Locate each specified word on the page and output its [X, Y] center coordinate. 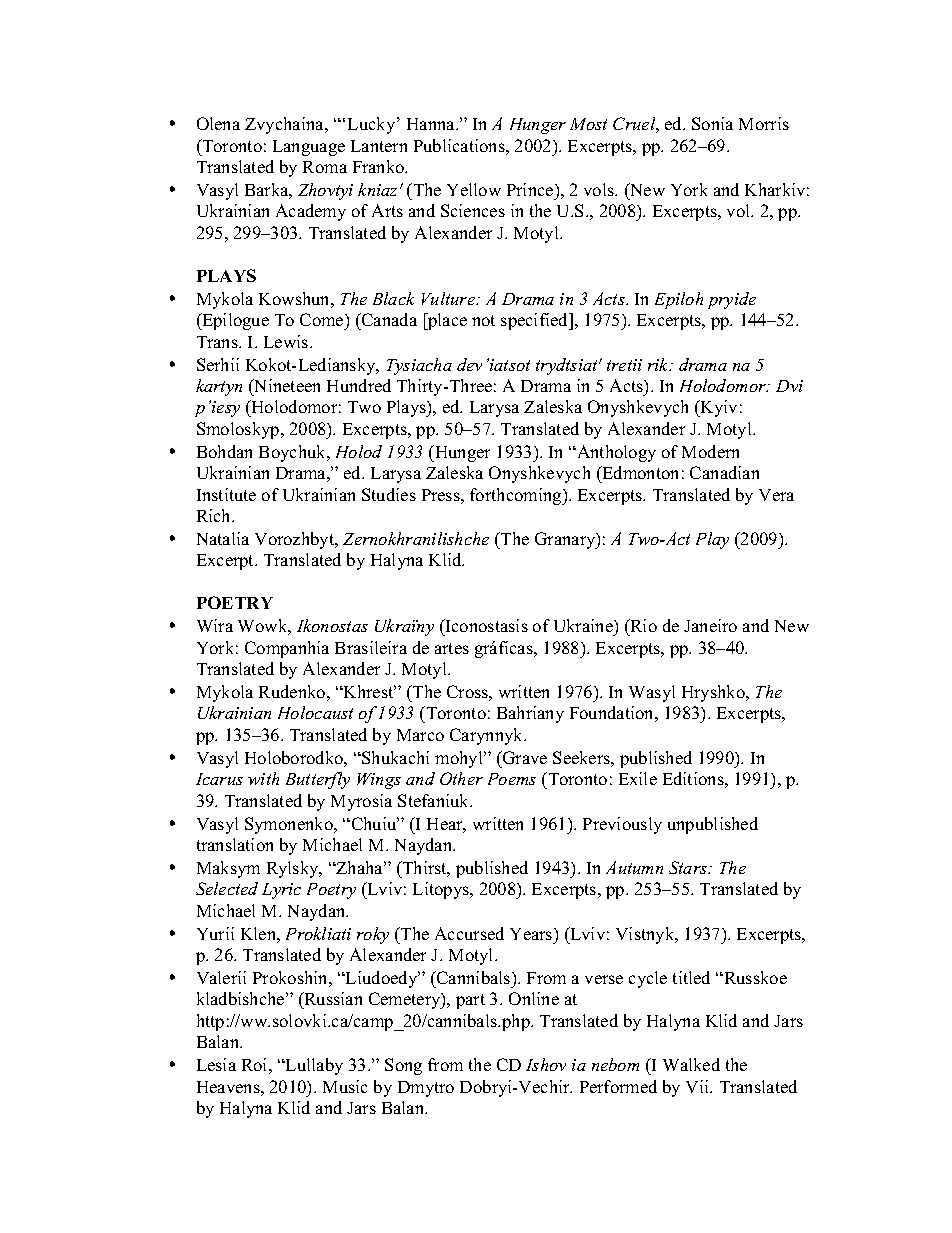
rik [659, 364]
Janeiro [710, 625]
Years [532, 934]
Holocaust [315, 712]
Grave [524, 757]
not [483, 320]
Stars [689, 867]
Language [309, 148]
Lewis [287, 341]
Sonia [712, 123]
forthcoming [517, 496]
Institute [226, 494]
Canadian [724, 472]
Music [345, 1086]
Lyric [281, 891]
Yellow [474, 189]
